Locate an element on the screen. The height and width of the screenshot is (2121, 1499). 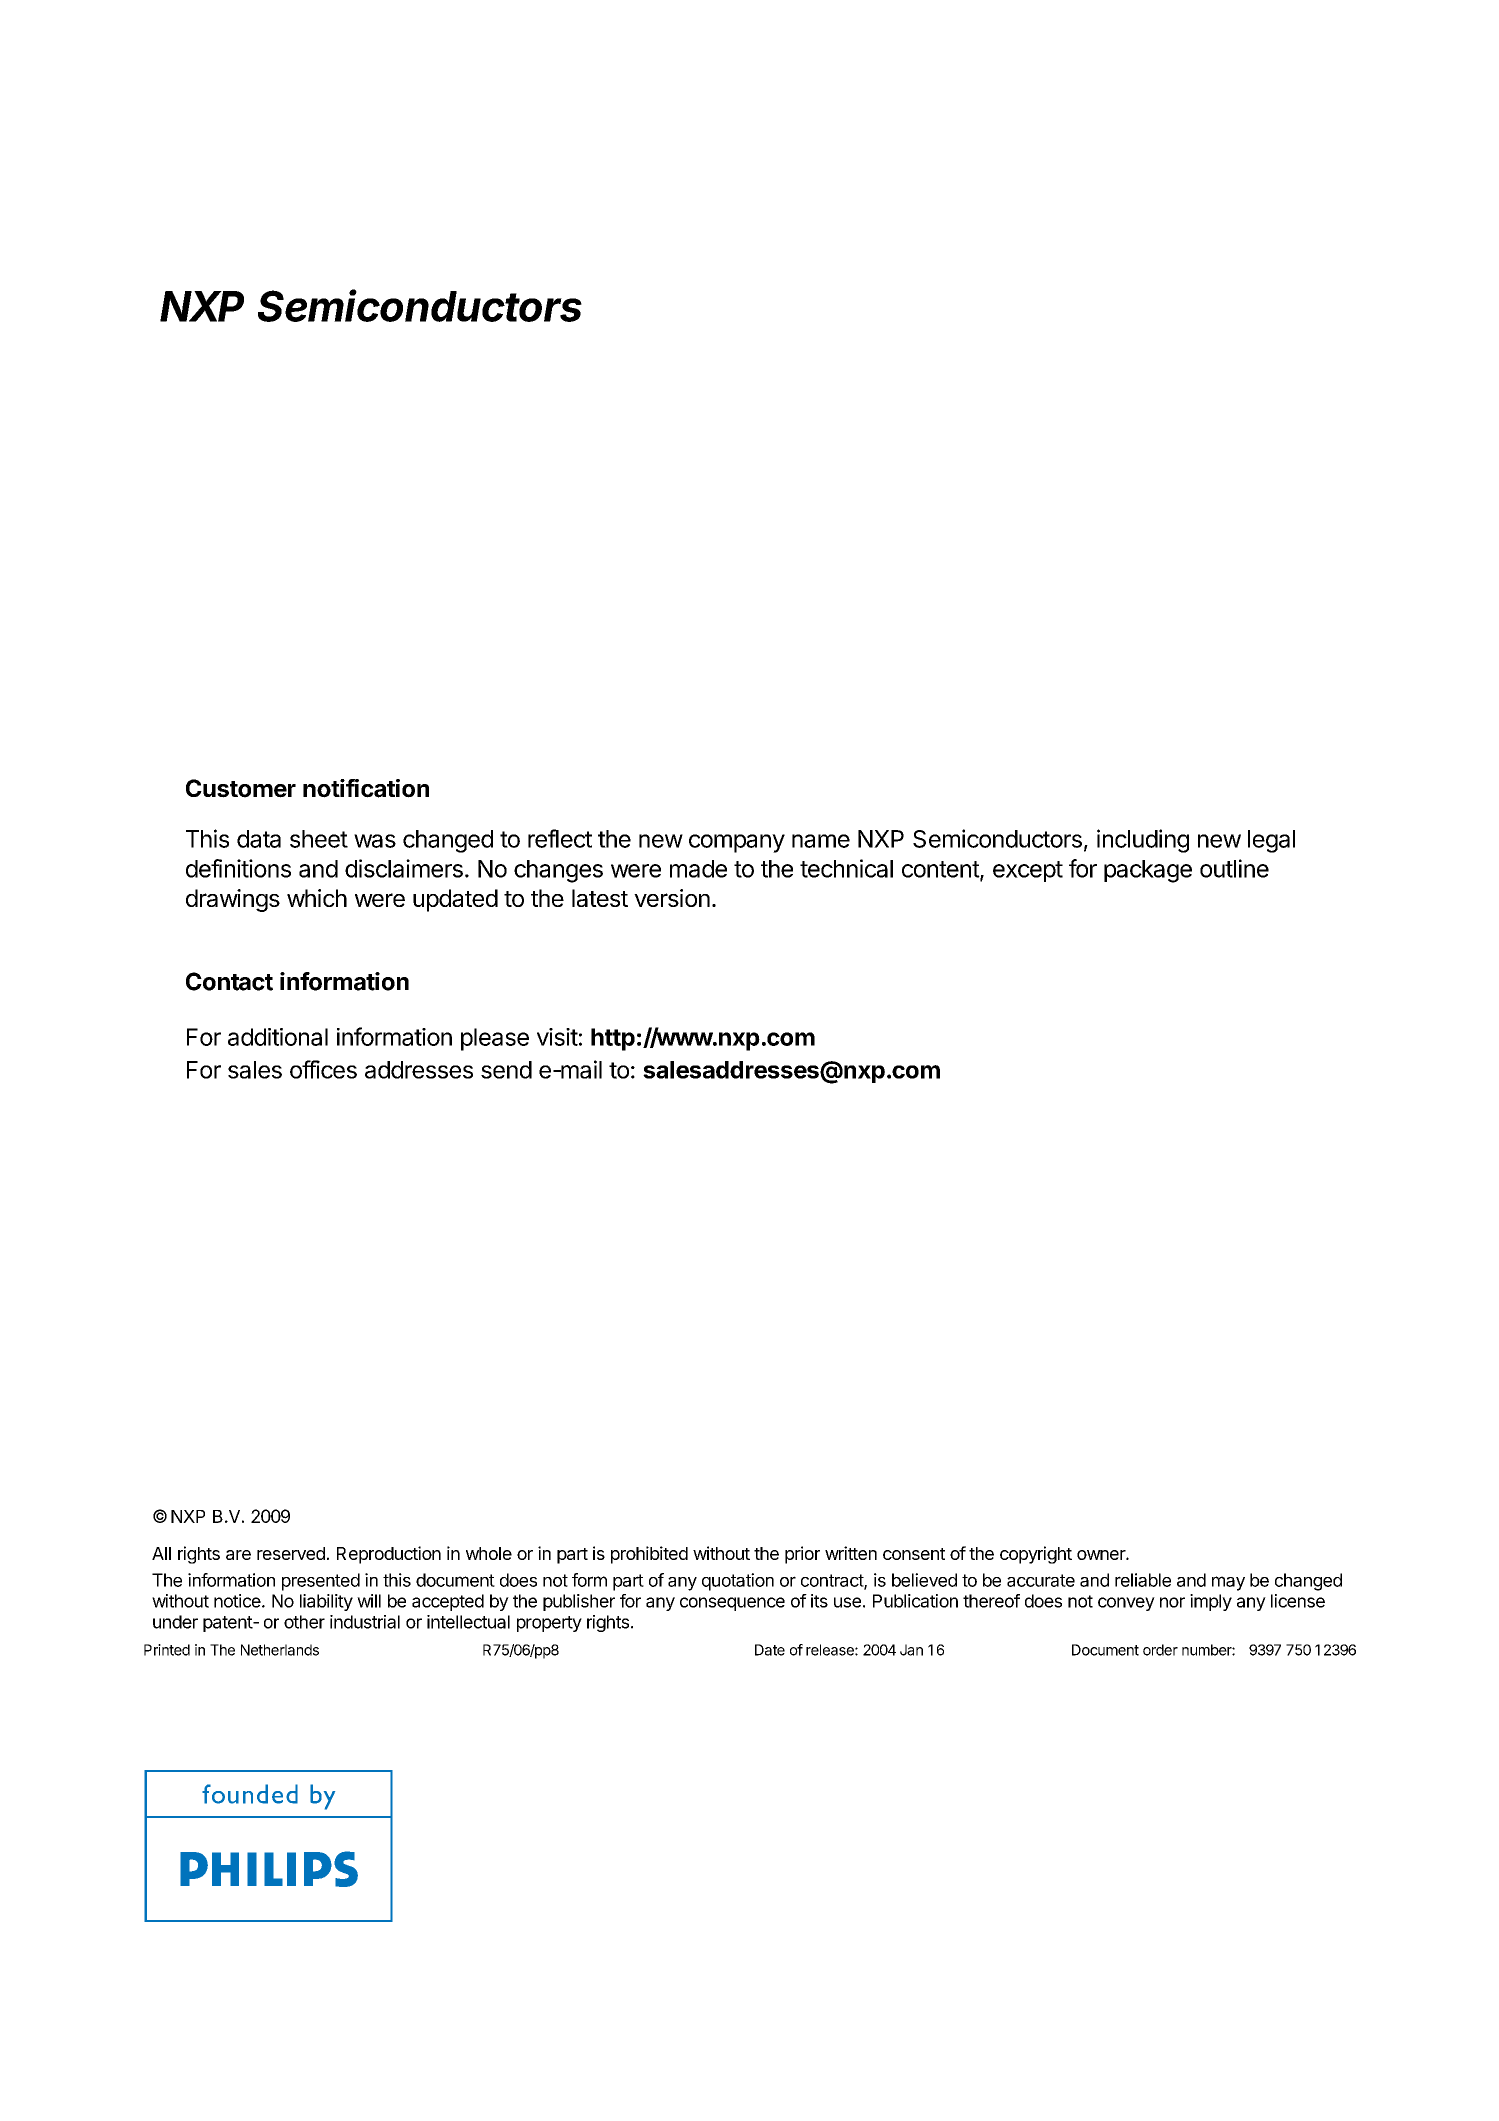
owner is located at coordinates (1102, 1555).
